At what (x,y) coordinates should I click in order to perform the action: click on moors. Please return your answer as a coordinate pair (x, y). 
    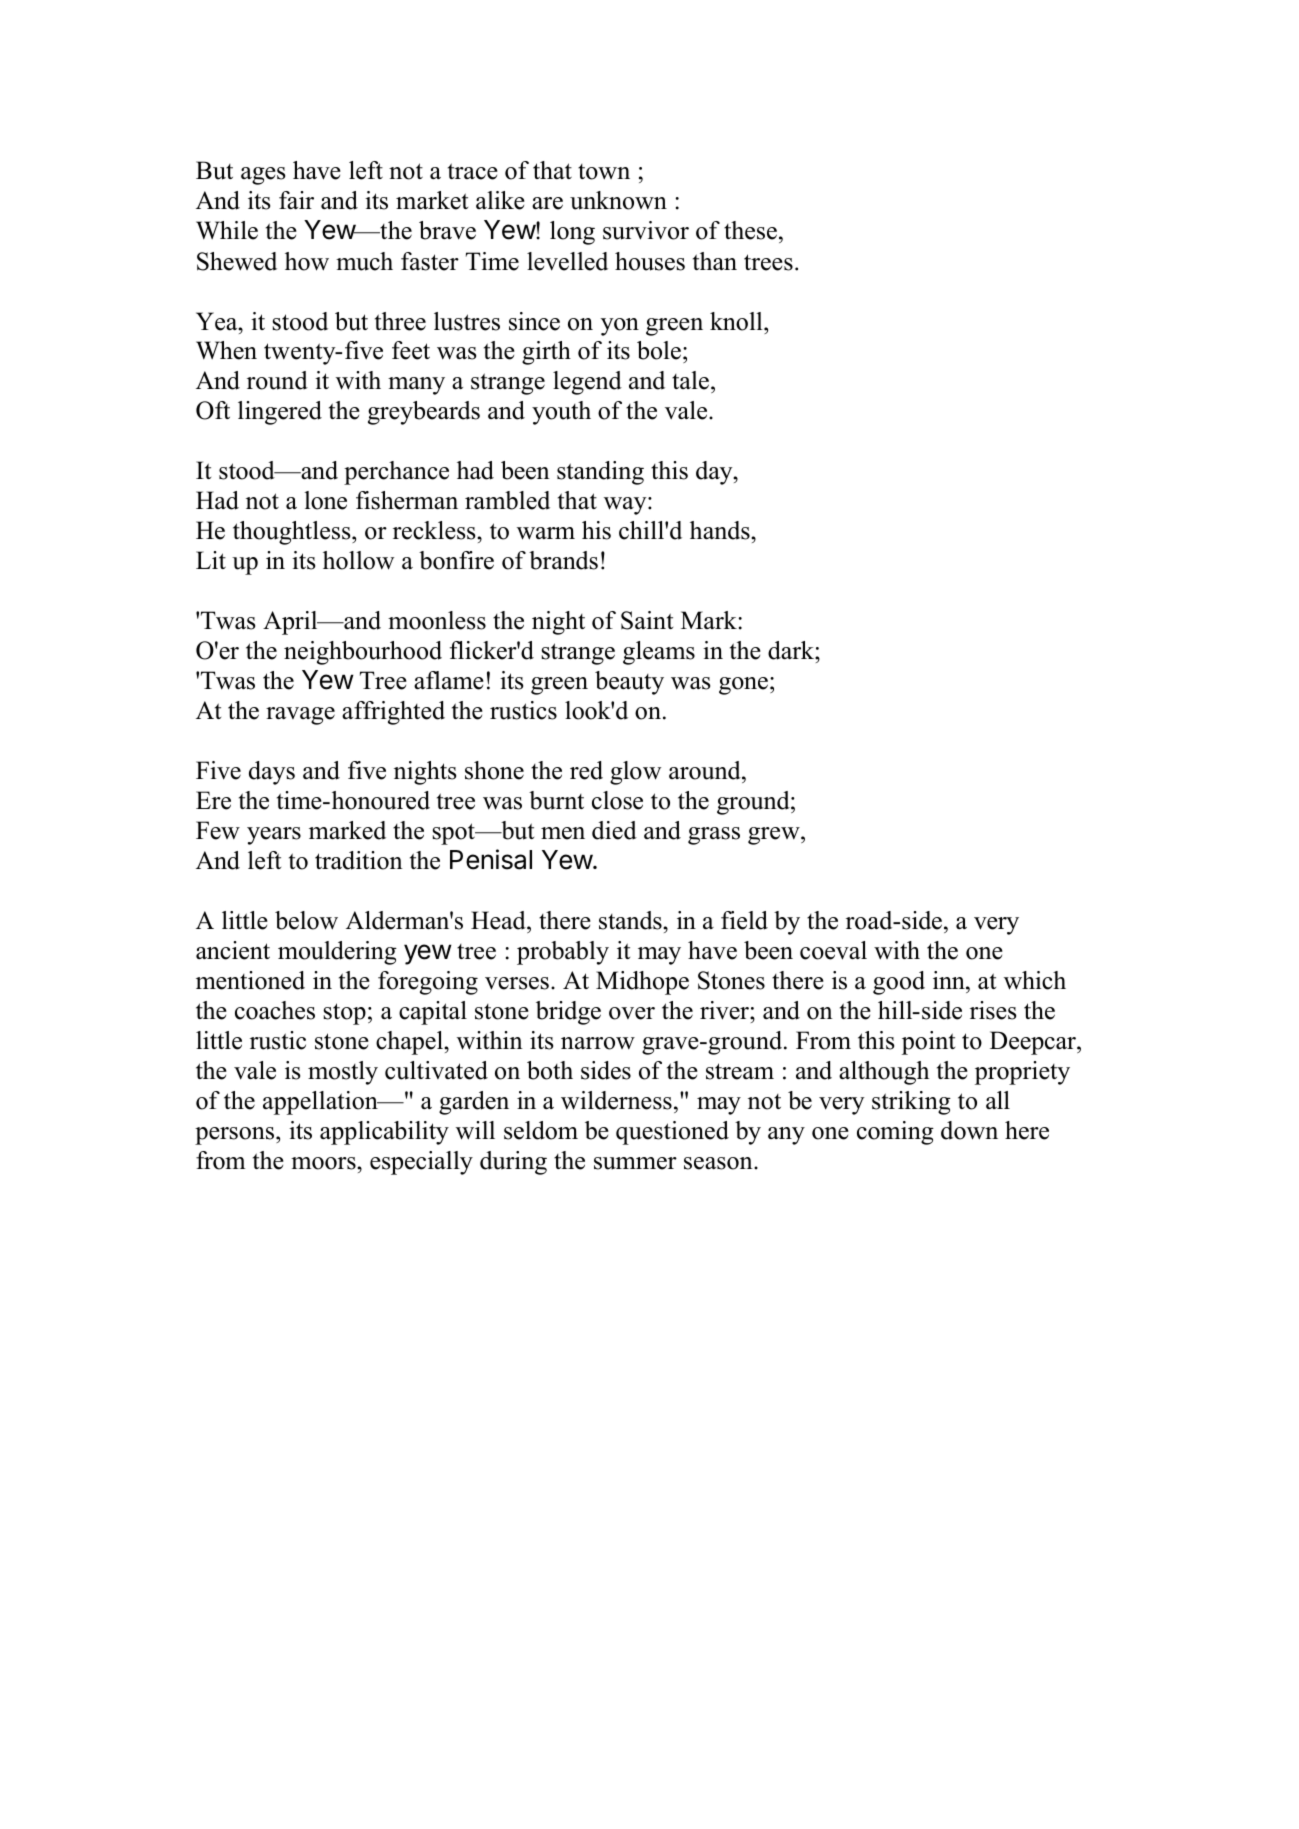
    Looking at the image, I should click on (324, 1163).
